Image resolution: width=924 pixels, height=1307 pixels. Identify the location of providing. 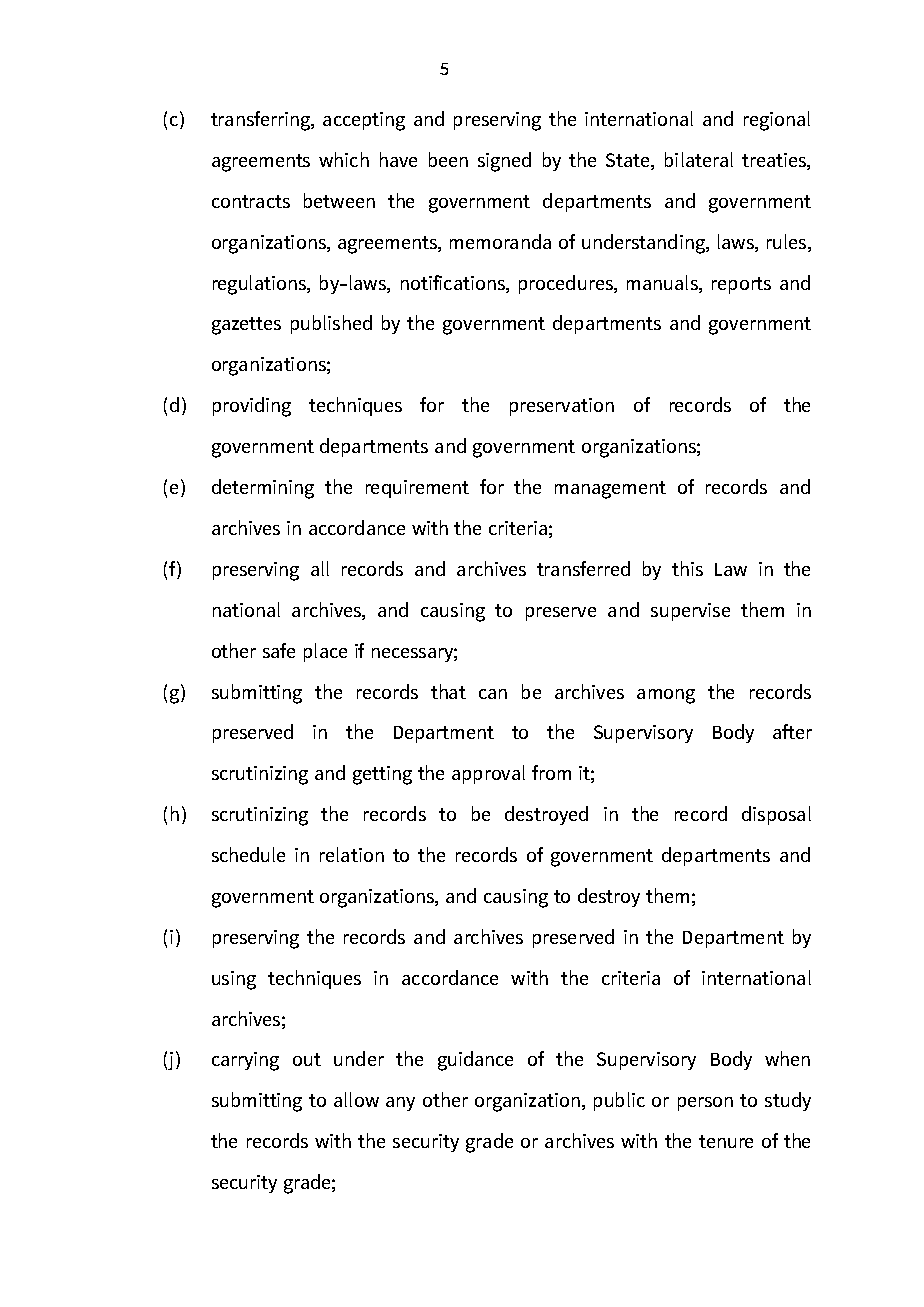
(252, 407).
